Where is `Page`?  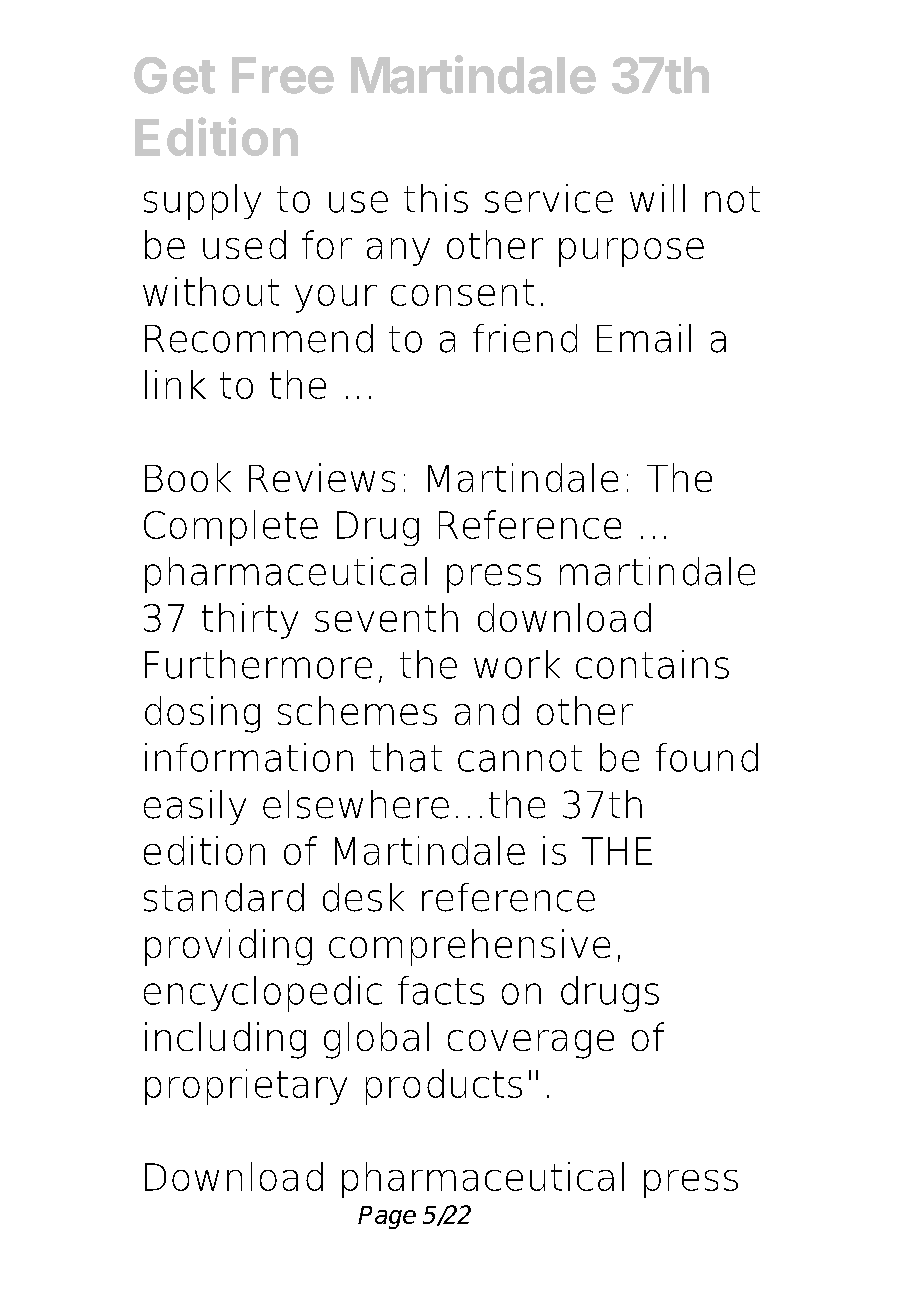 Page is located at coordinates (387, 1217).
